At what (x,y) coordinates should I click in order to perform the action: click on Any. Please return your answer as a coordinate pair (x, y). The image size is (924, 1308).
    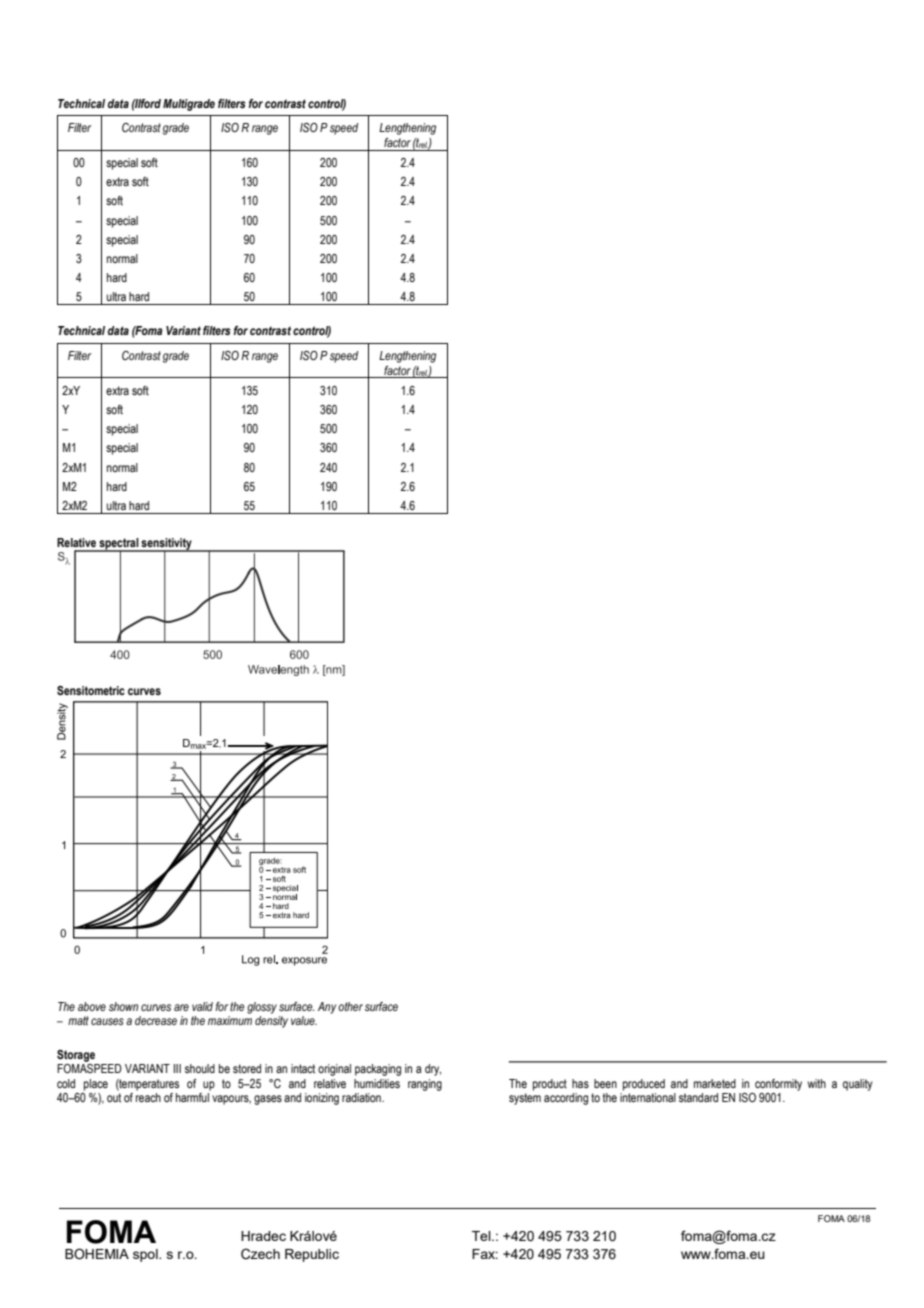
    Looking at the image, I should click on (327, 1008).
